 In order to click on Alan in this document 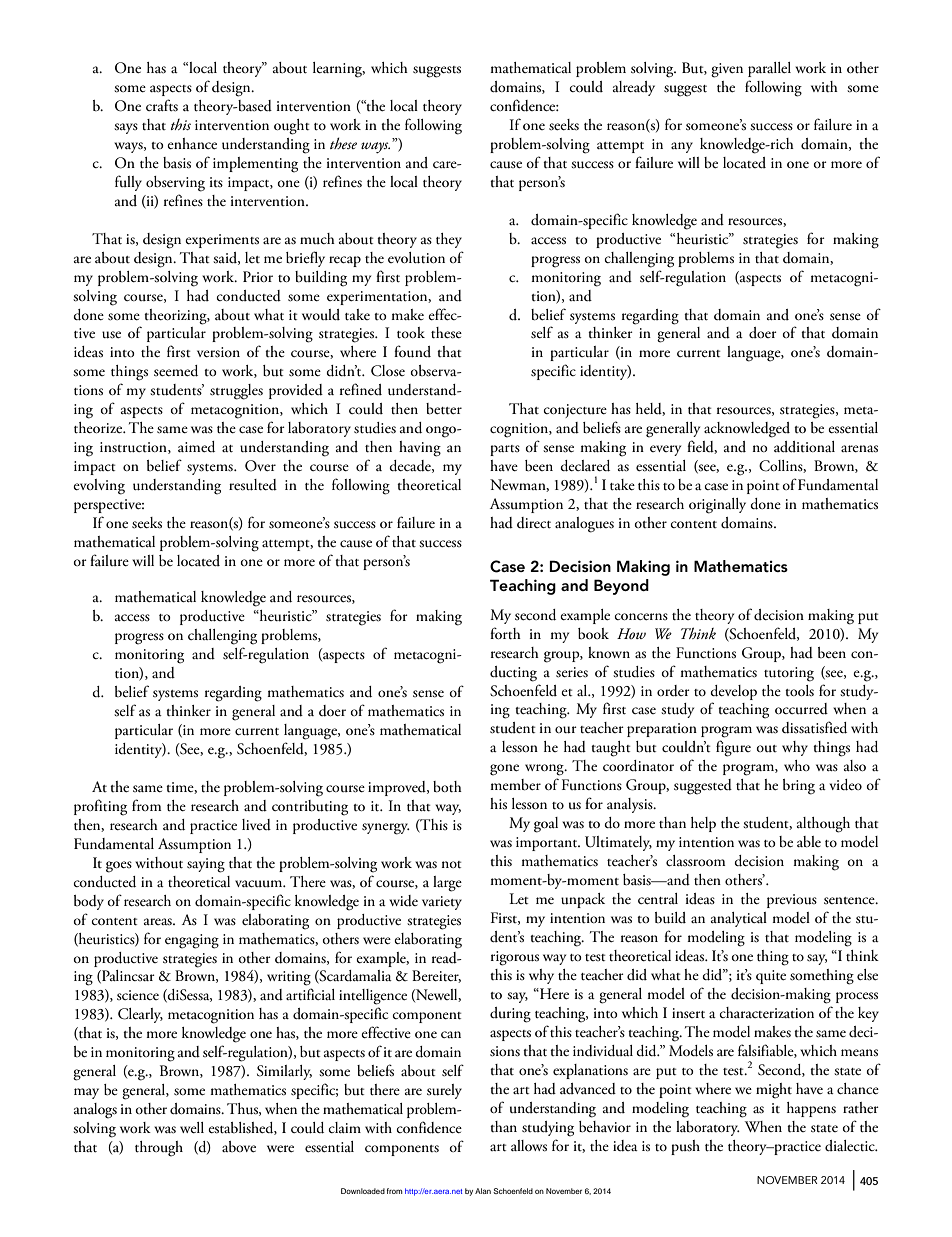, I will do `click(483, 1191)`.
